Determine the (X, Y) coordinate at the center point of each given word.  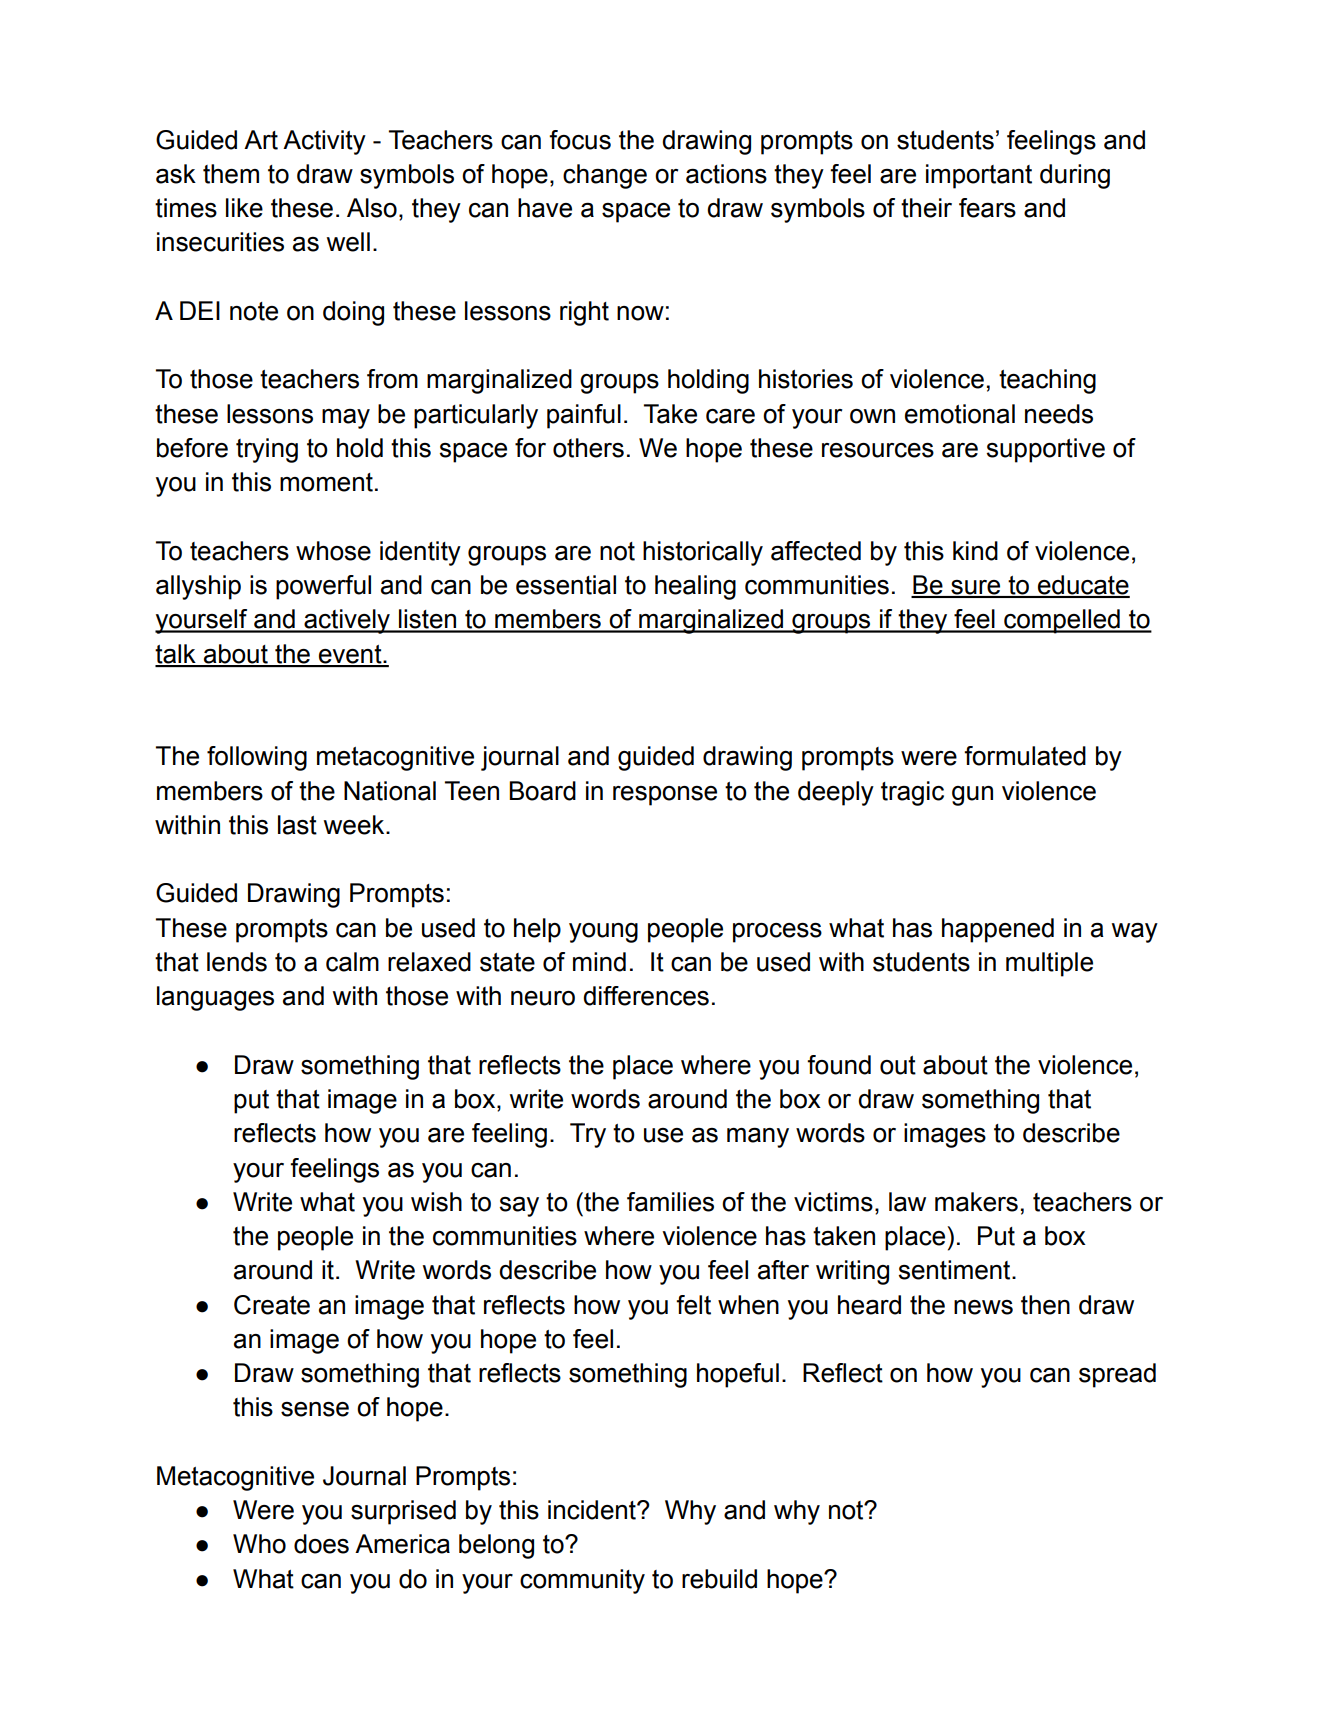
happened (998, 930)
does (321, 1544)
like (244, 208)
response (665, 796)
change (605, 176)
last (297, 825)
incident (593, 1510)
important (979, 176)
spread (1117, 1375)
